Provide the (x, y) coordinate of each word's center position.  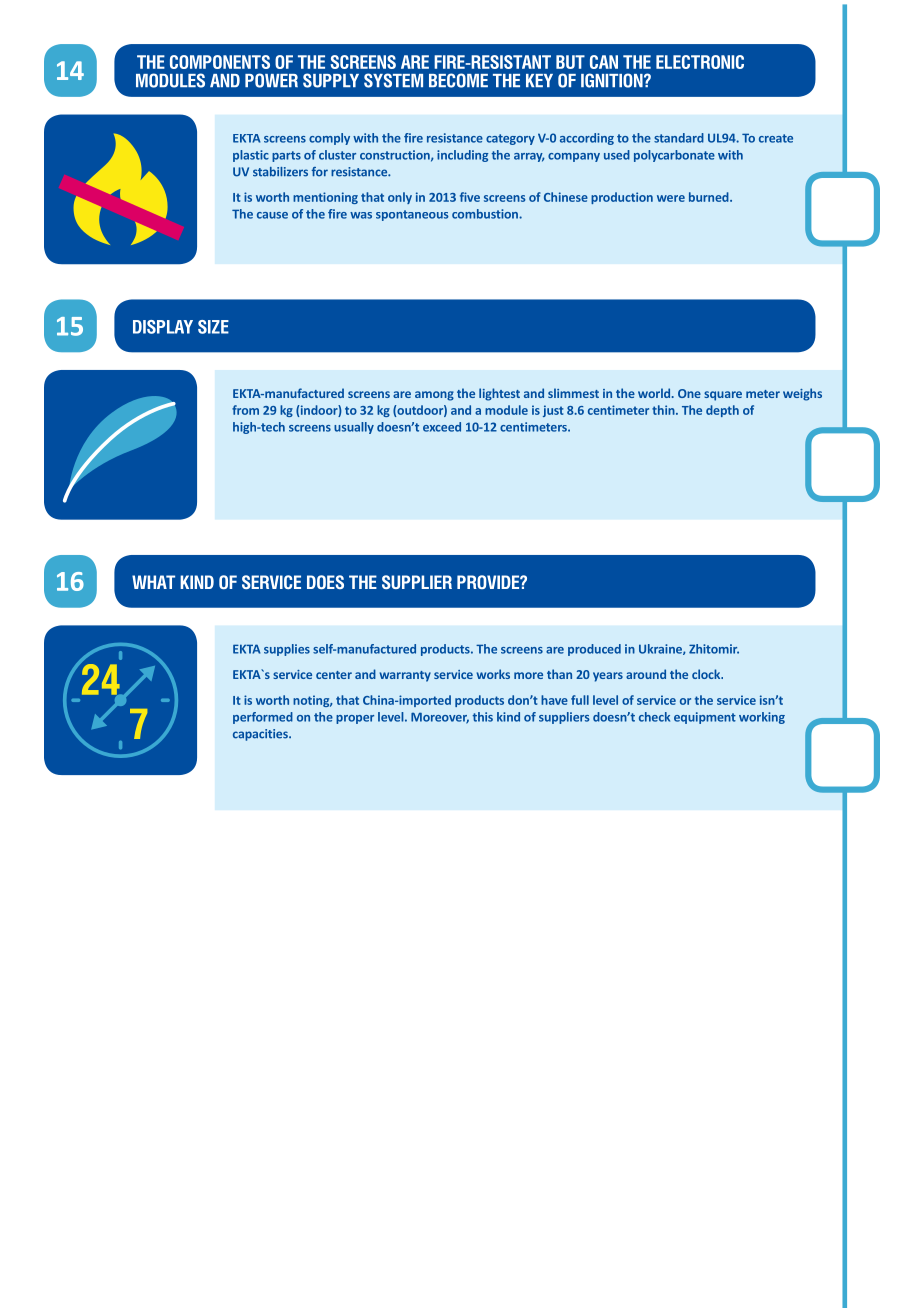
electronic (700, 62)
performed (263, 718)
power (271, 80)
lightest (499, 394)
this (482, 717)
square (723, 396)
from (245, 410)
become (458, 80)
